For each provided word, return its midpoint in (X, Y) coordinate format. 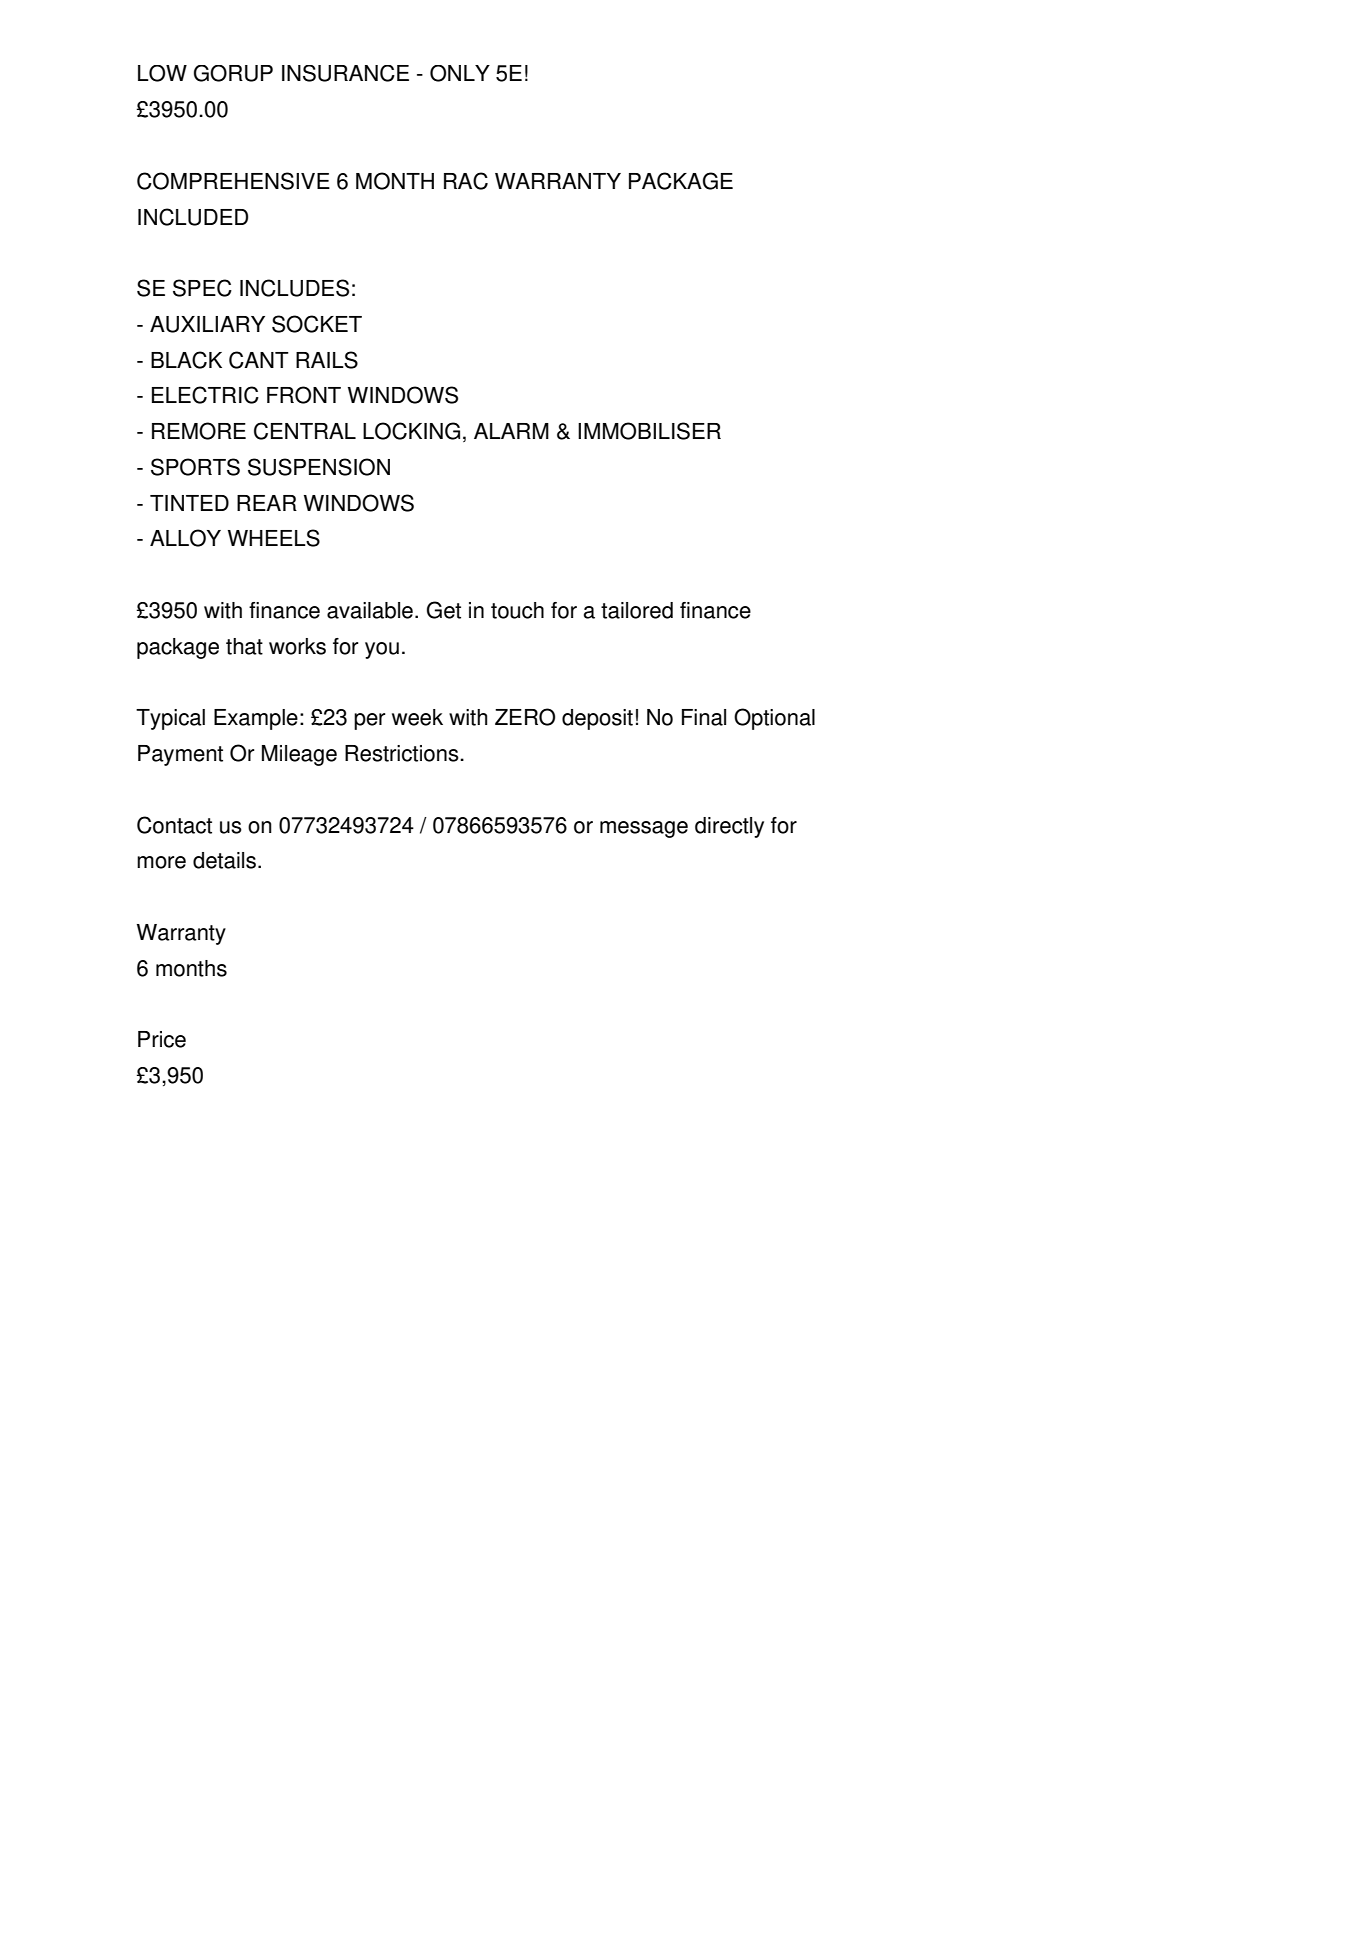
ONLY (460, 73)
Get (444, 610)
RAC (466, 181)
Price (162, 1039)
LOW (162, 73)
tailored (637, 610)
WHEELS (274, 538)
